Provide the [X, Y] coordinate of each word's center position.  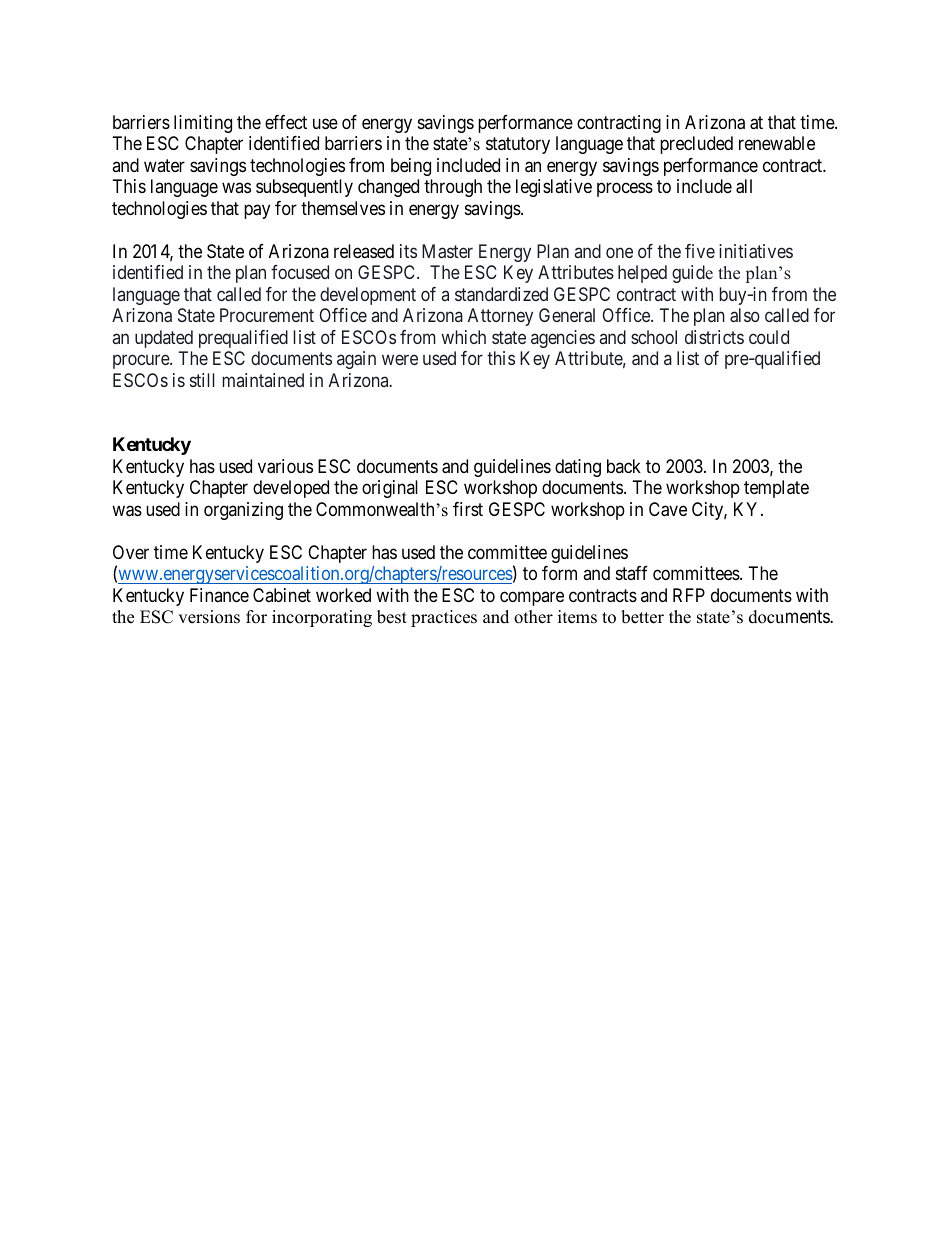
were [400, 360]
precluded [696, 145]
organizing [243, 511]
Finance [219, 595]
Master [447, 251]
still [202, 380]
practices [444, 618]
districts [714, 337]
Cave [668, 509]
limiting [203, 124]
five [700, 251]
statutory [518, 146]
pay [257, 211]
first [468, 509]
